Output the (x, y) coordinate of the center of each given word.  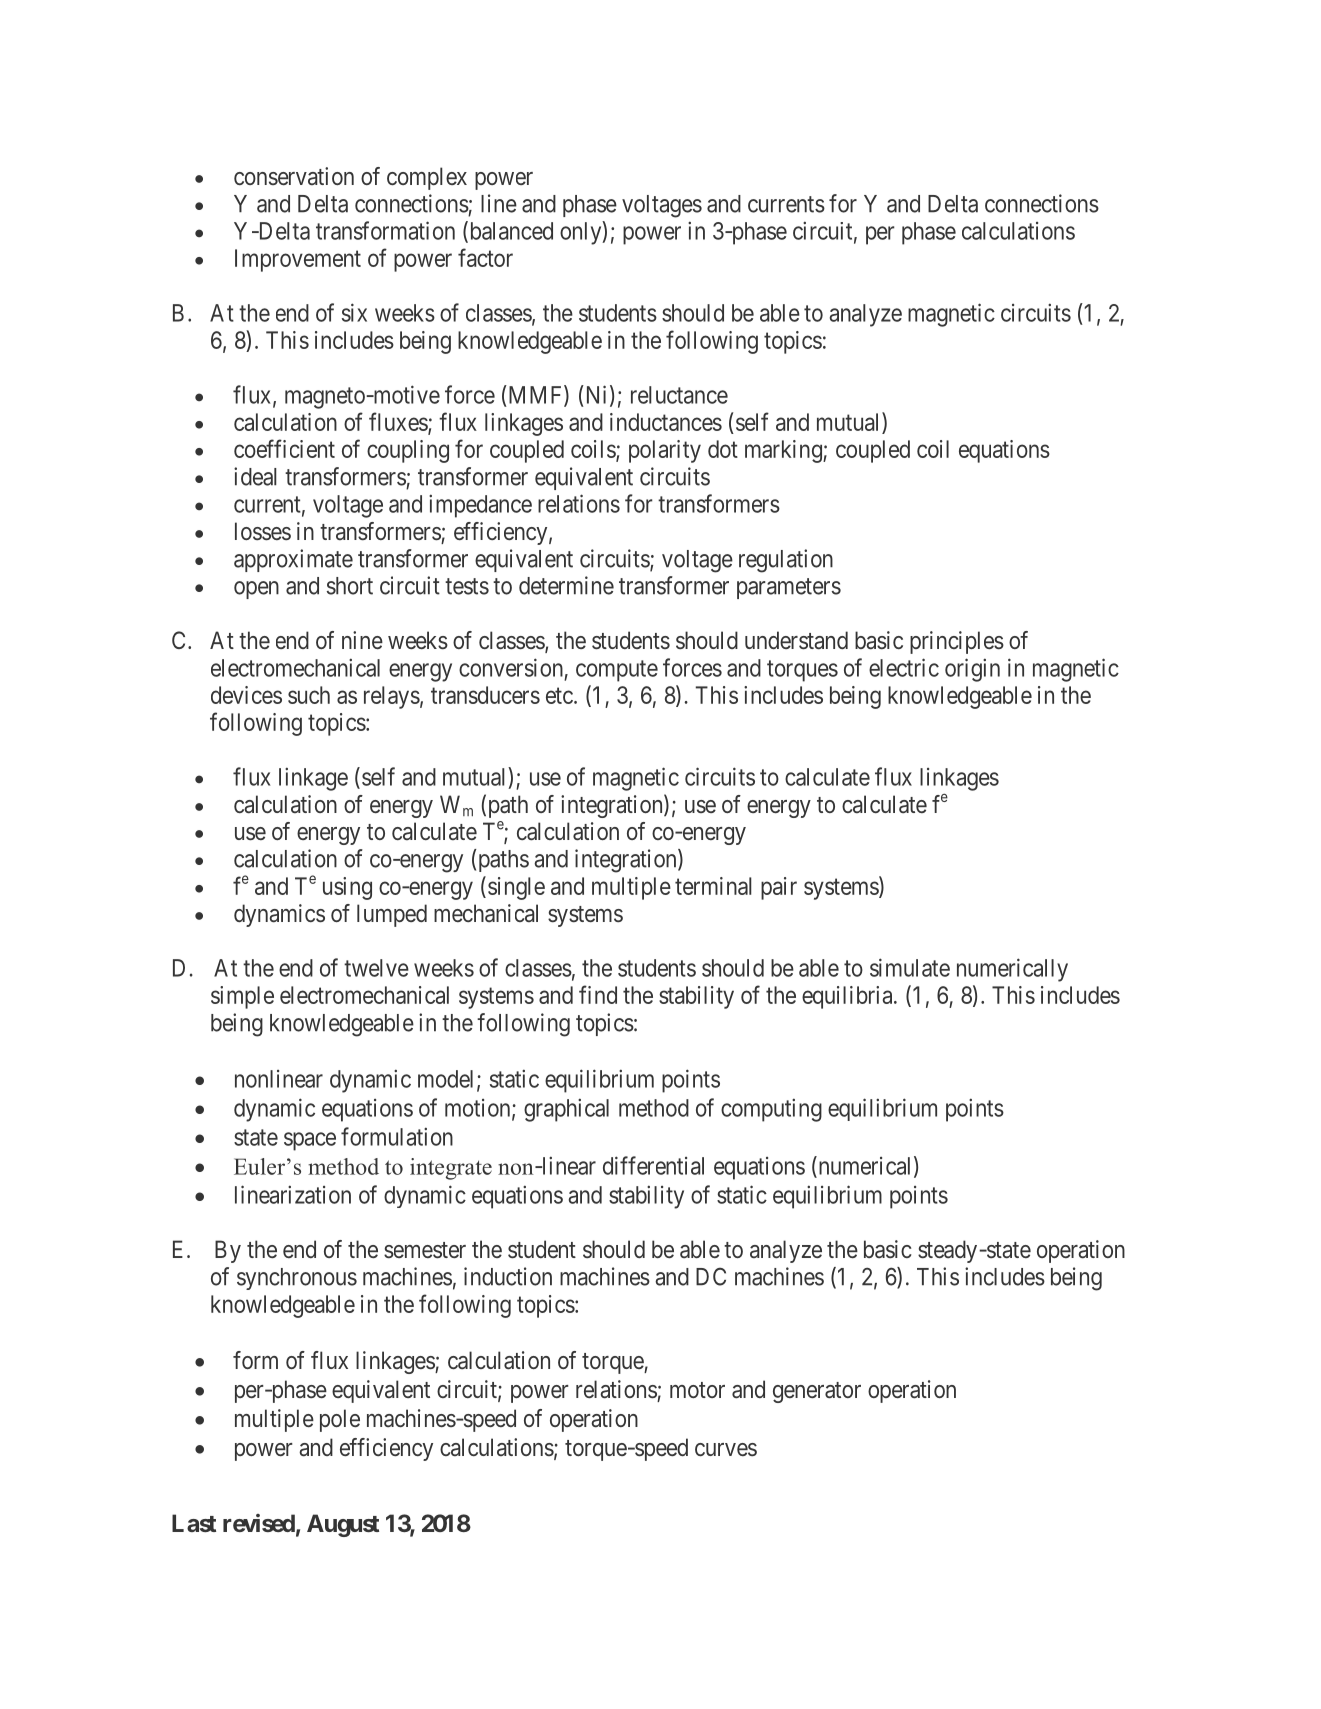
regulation (786, 561)
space (310, 1141)
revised (259, 1523)
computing (771, 1110)
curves (726, 1449)
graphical (566, 1110)
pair (779, 888)
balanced (510, 231)
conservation (294, 176)
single (516, 888)
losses (263, 531)
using (347, 888)
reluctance (679, 395)
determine (566, 585)
